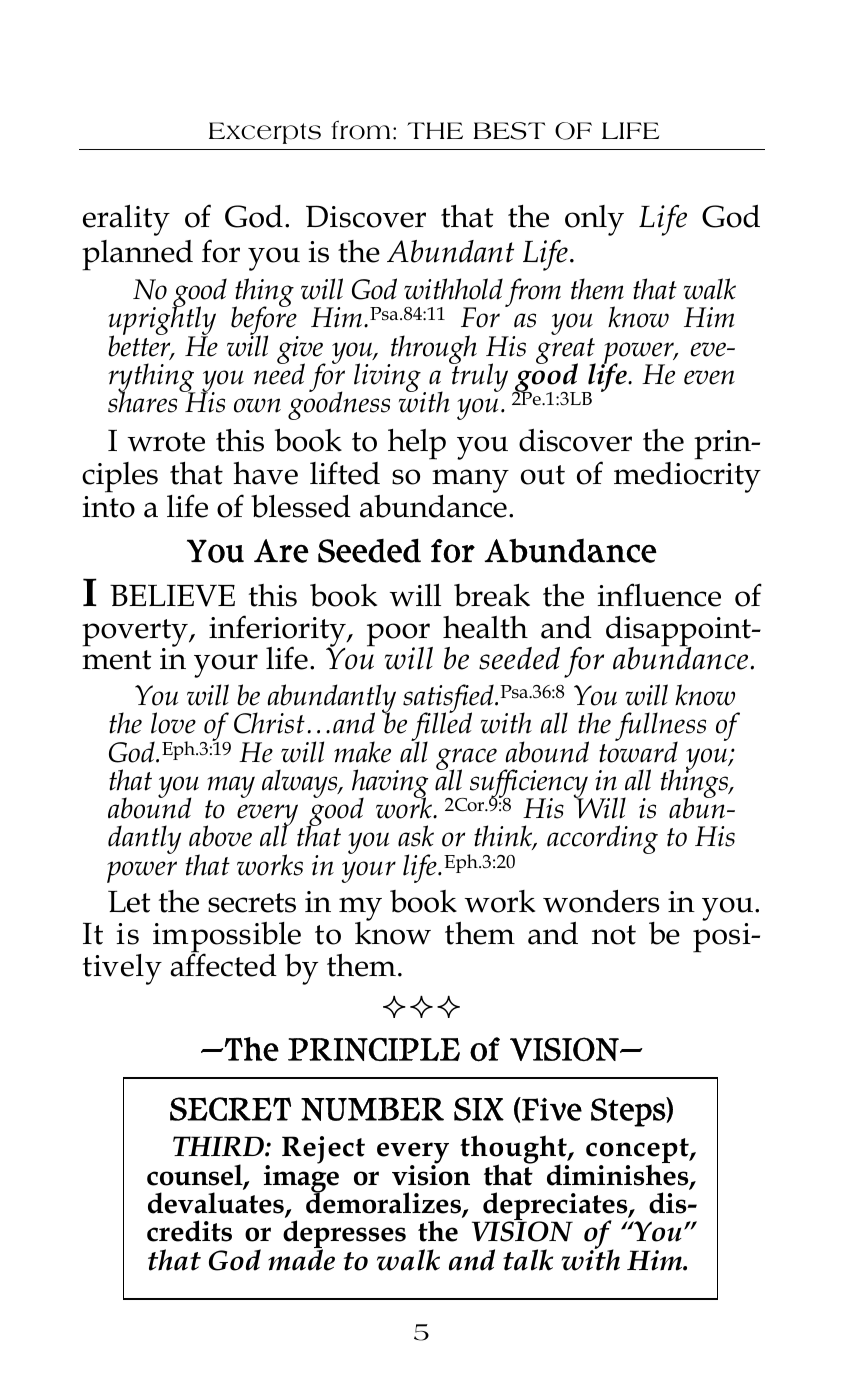  What do you see at coordinates (509, 131) in the screenshot?
I see `BEST` at bounding box center [509, 131].
